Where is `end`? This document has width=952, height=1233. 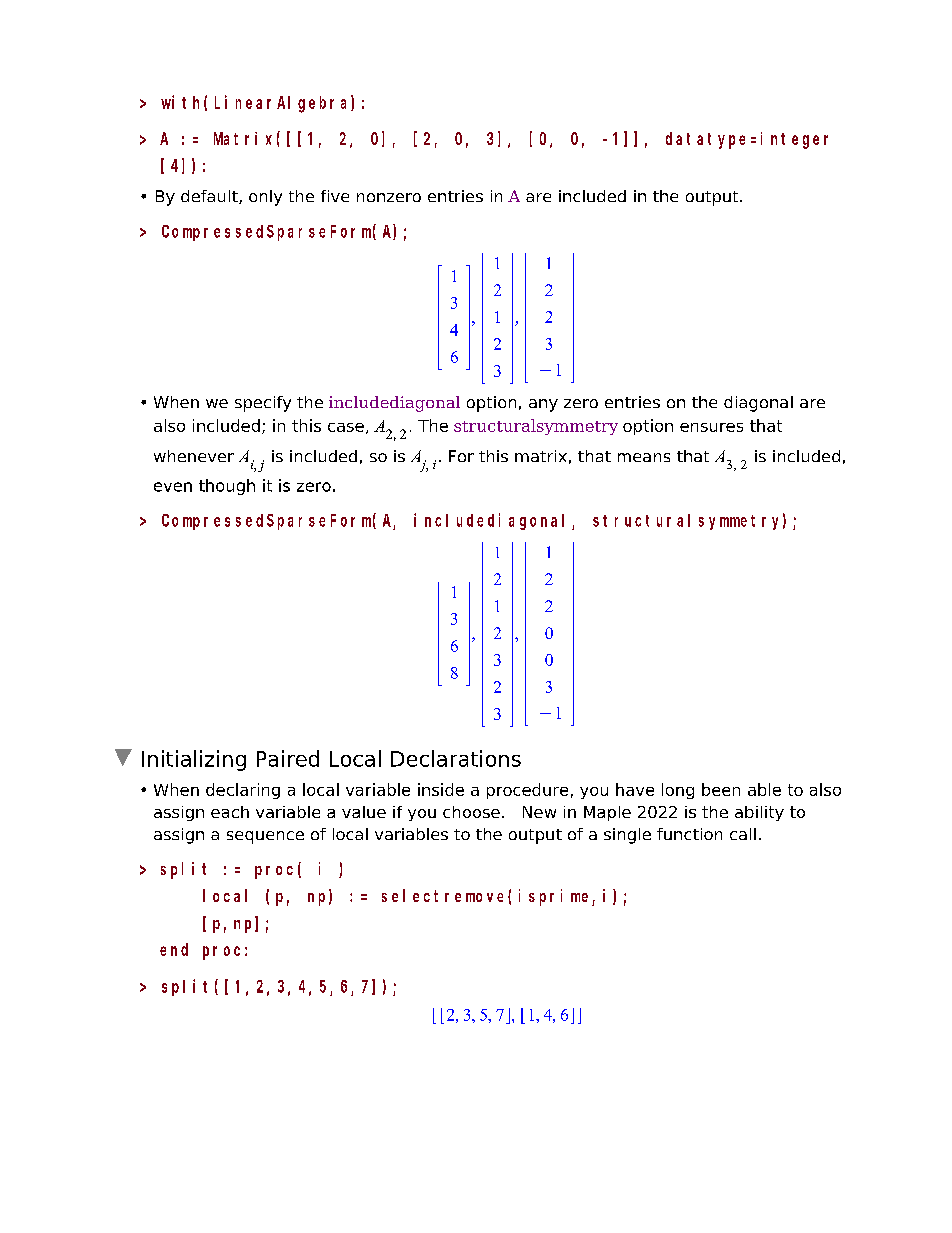
end is located at coordinates (174, 949).
